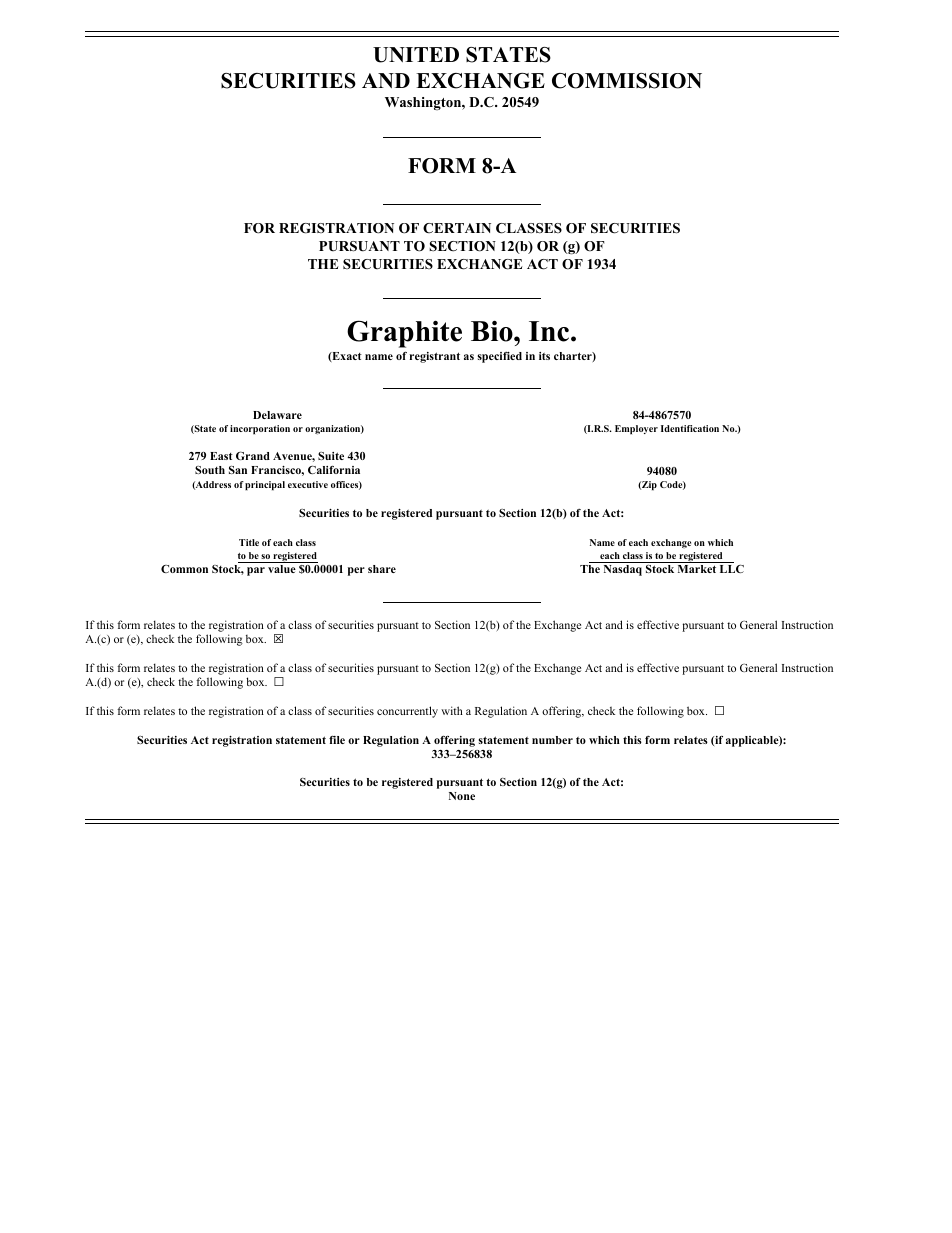  What do you see at coordinates (627, 81) in the image?
I see `COMMISSION` at bounding box center [627, 81].
